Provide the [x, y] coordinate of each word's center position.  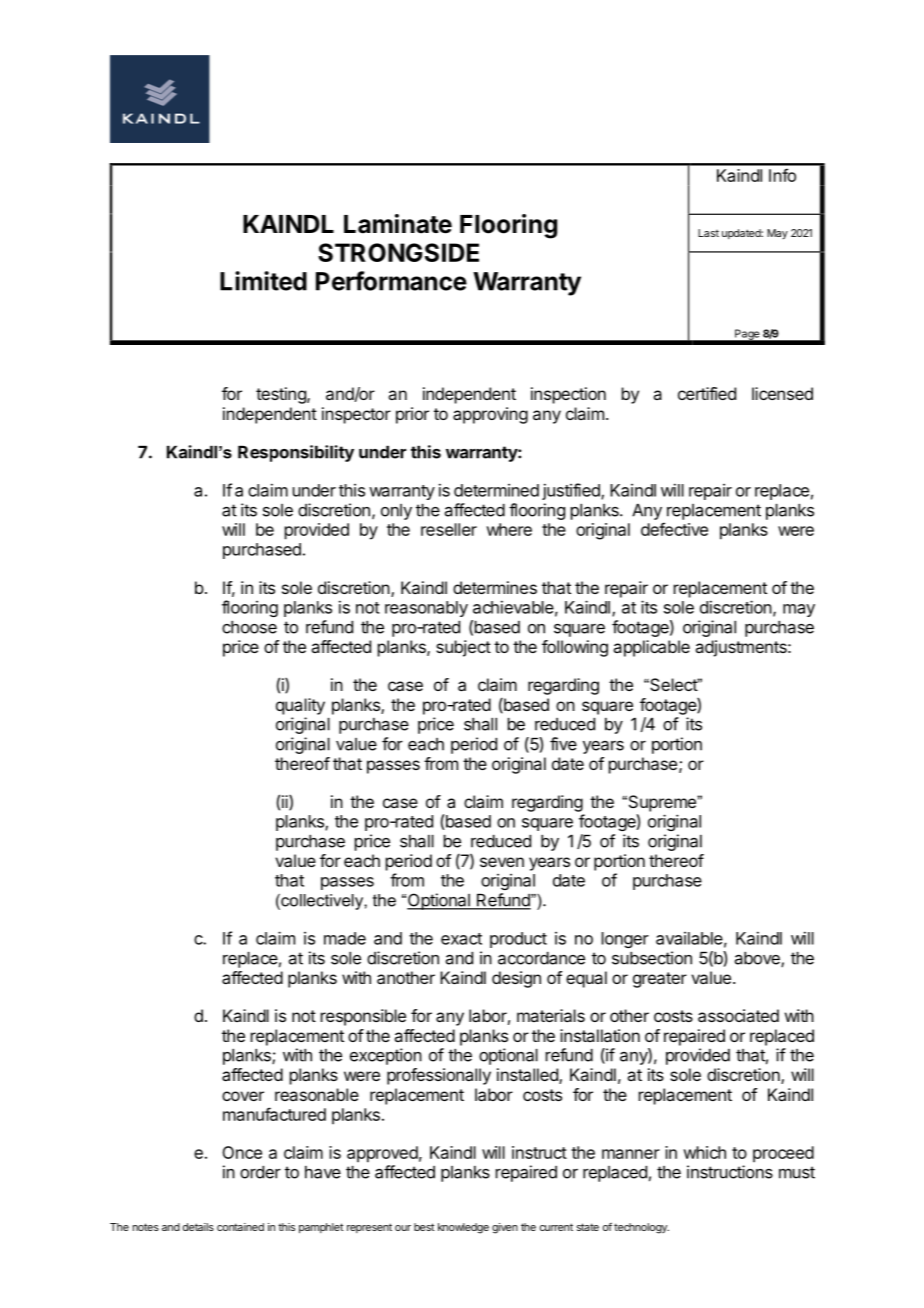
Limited [263, 281]
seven [502, 862]
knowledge [463, 1228]
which [704, 1152]
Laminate [398, 224]
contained [240, 1227]
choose [249, 627]
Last [708, 233]
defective [674, 529]
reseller [449, 529]
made [345, 938]
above [758, 959]
